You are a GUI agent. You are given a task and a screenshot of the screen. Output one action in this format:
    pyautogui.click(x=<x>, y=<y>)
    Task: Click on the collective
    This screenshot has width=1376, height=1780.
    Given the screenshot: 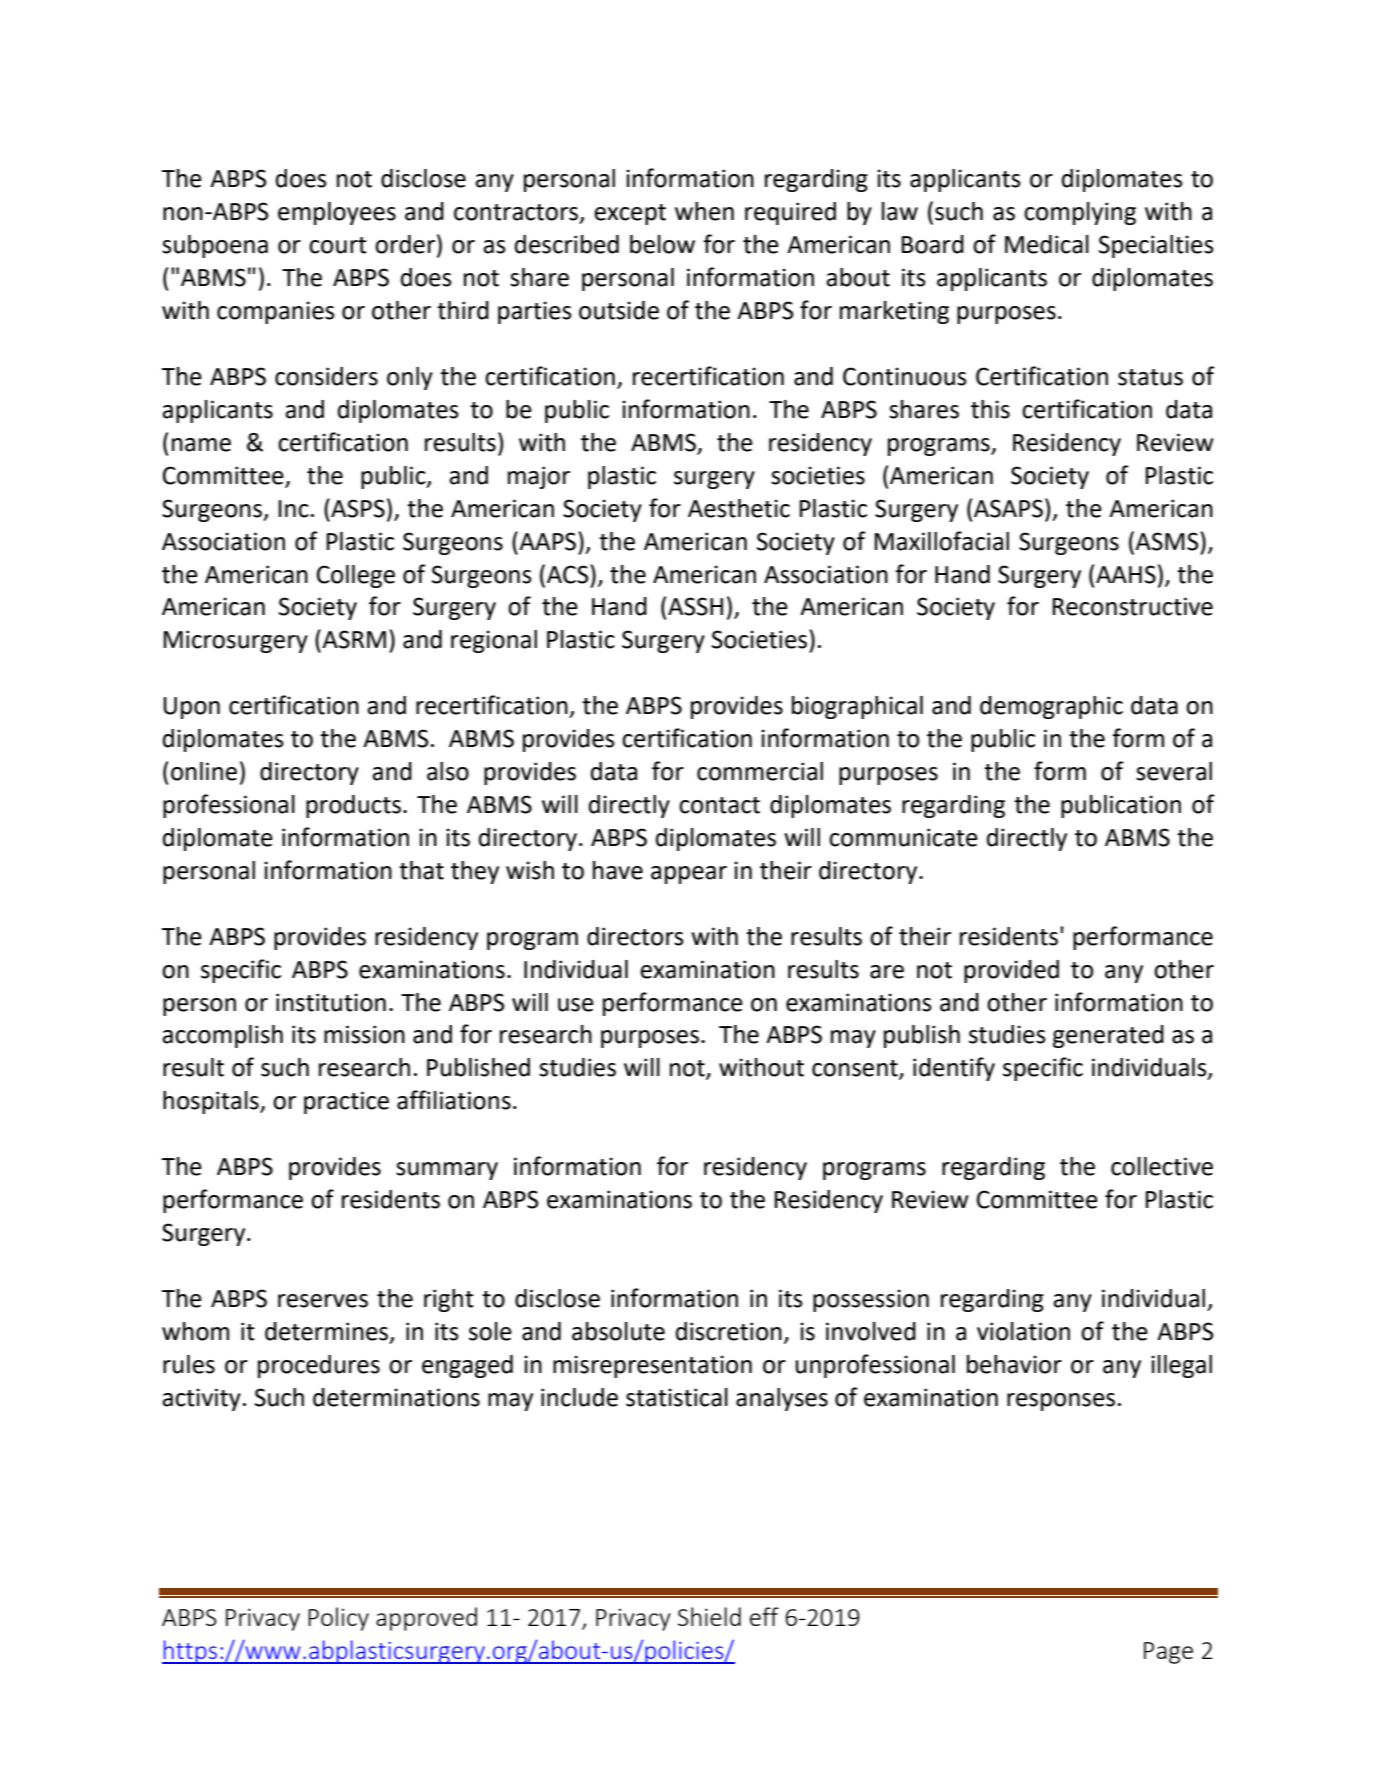 What is the action you would take?
    pyautogui.click(x=1162, y=1166)
